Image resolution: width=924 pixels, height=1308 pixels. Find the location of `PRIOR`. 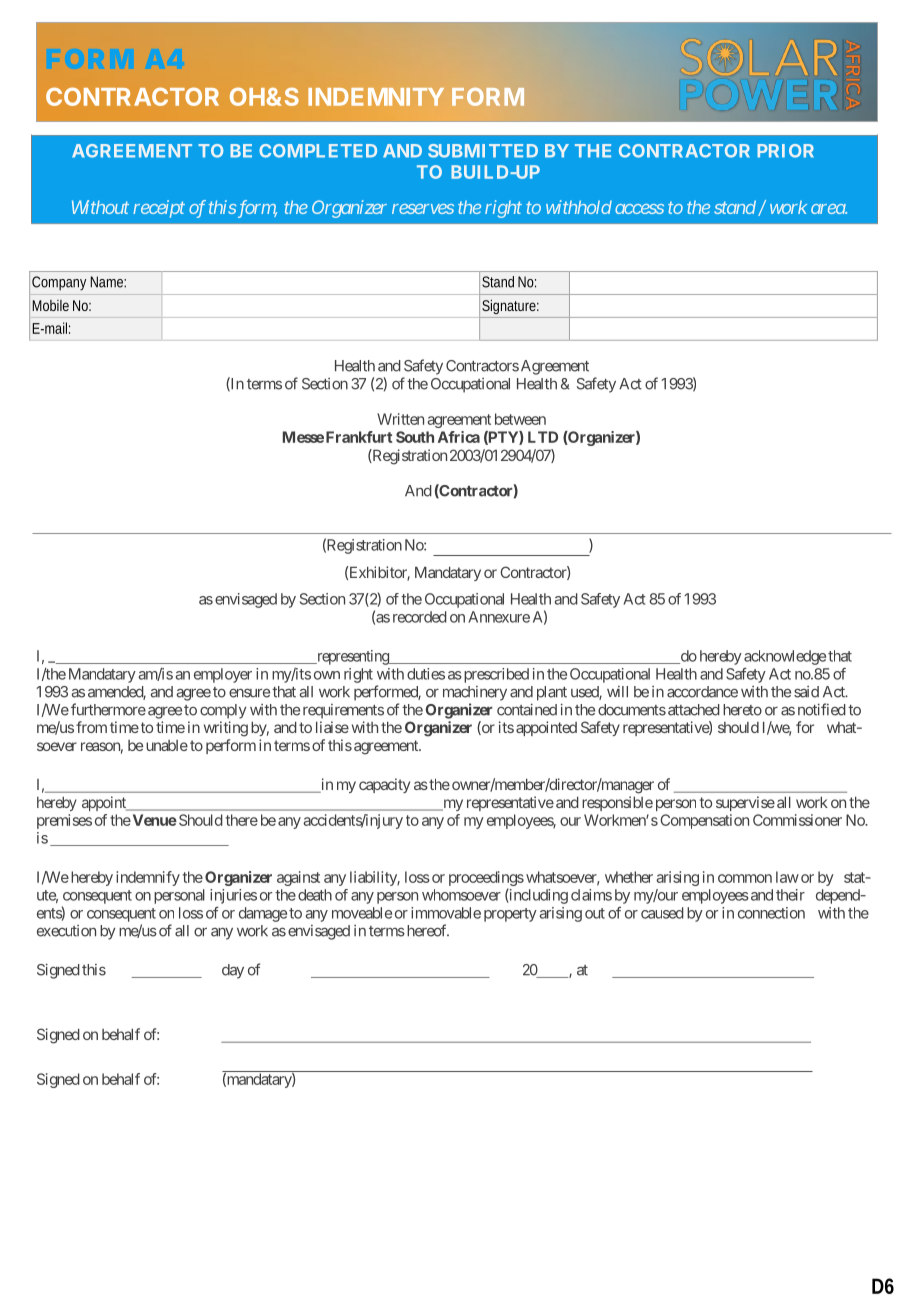

PRIOR is located at coordinates (785, 151).
